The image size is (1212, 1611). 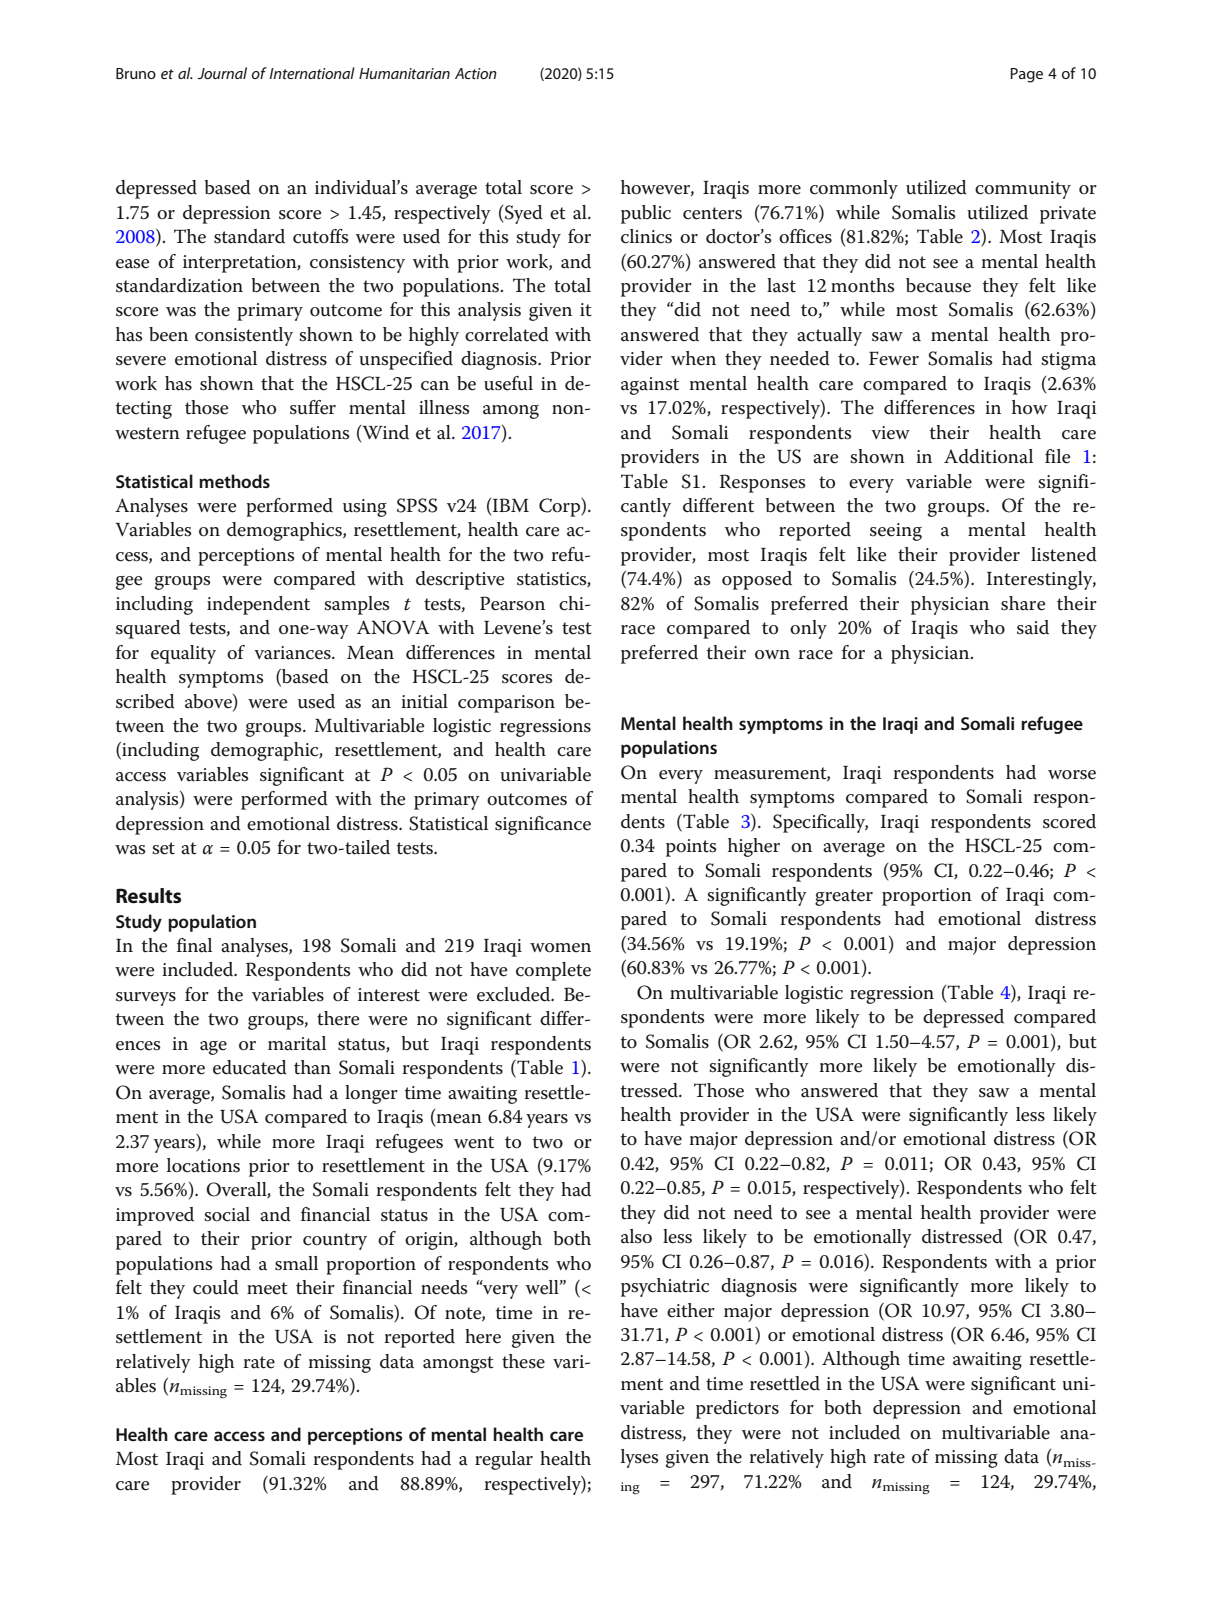 What do you see at coordinates (896, 532) in the screenshot?
I see `seeing` at bounding box center [896, 532].
